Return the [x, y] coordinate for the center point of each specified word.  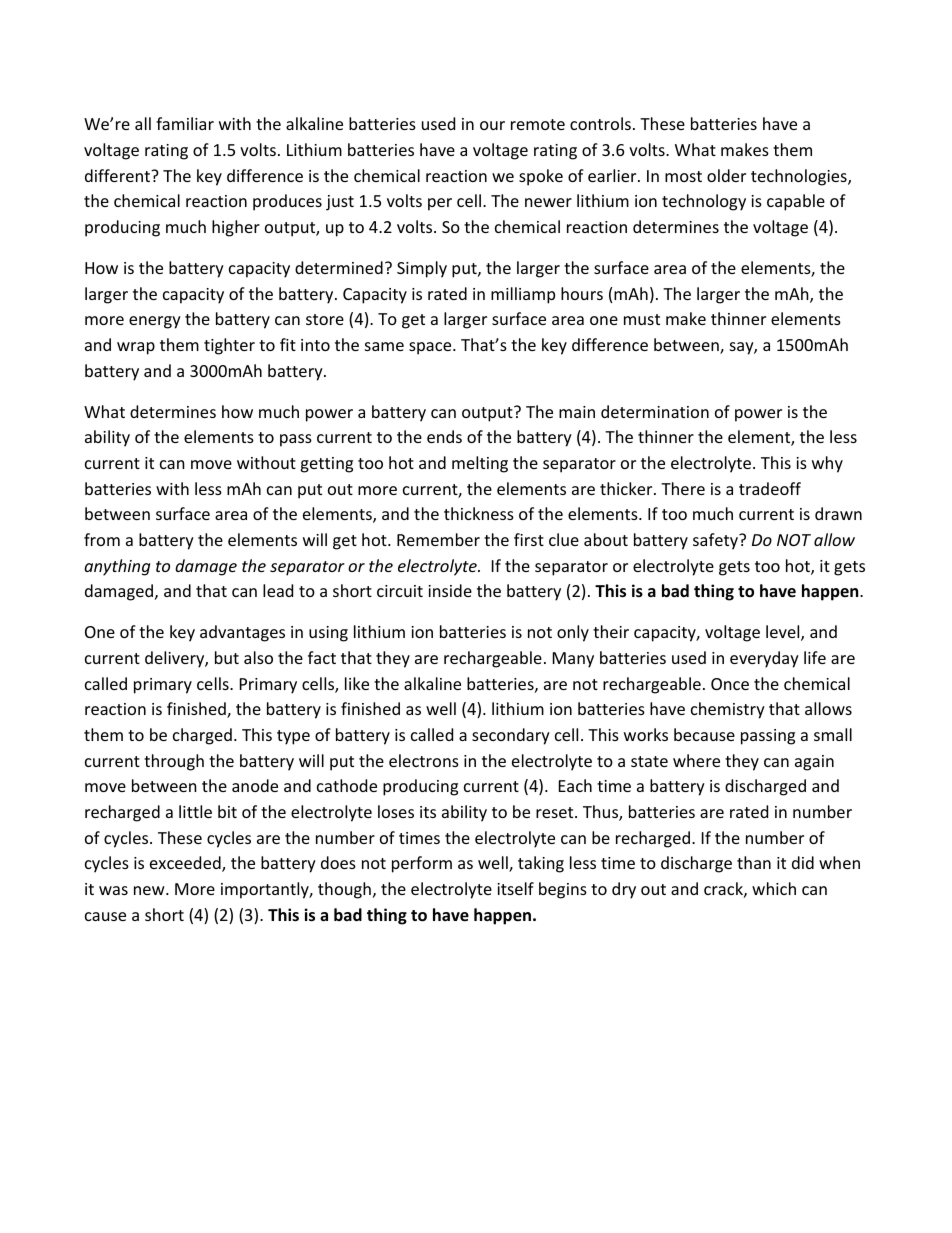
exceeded [186, 864]
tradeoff [770, 488]
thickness [479, 513]
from [102, 539]
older [726, 175]
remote [538, 124]
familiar [185, 123]
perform [422, 864]
